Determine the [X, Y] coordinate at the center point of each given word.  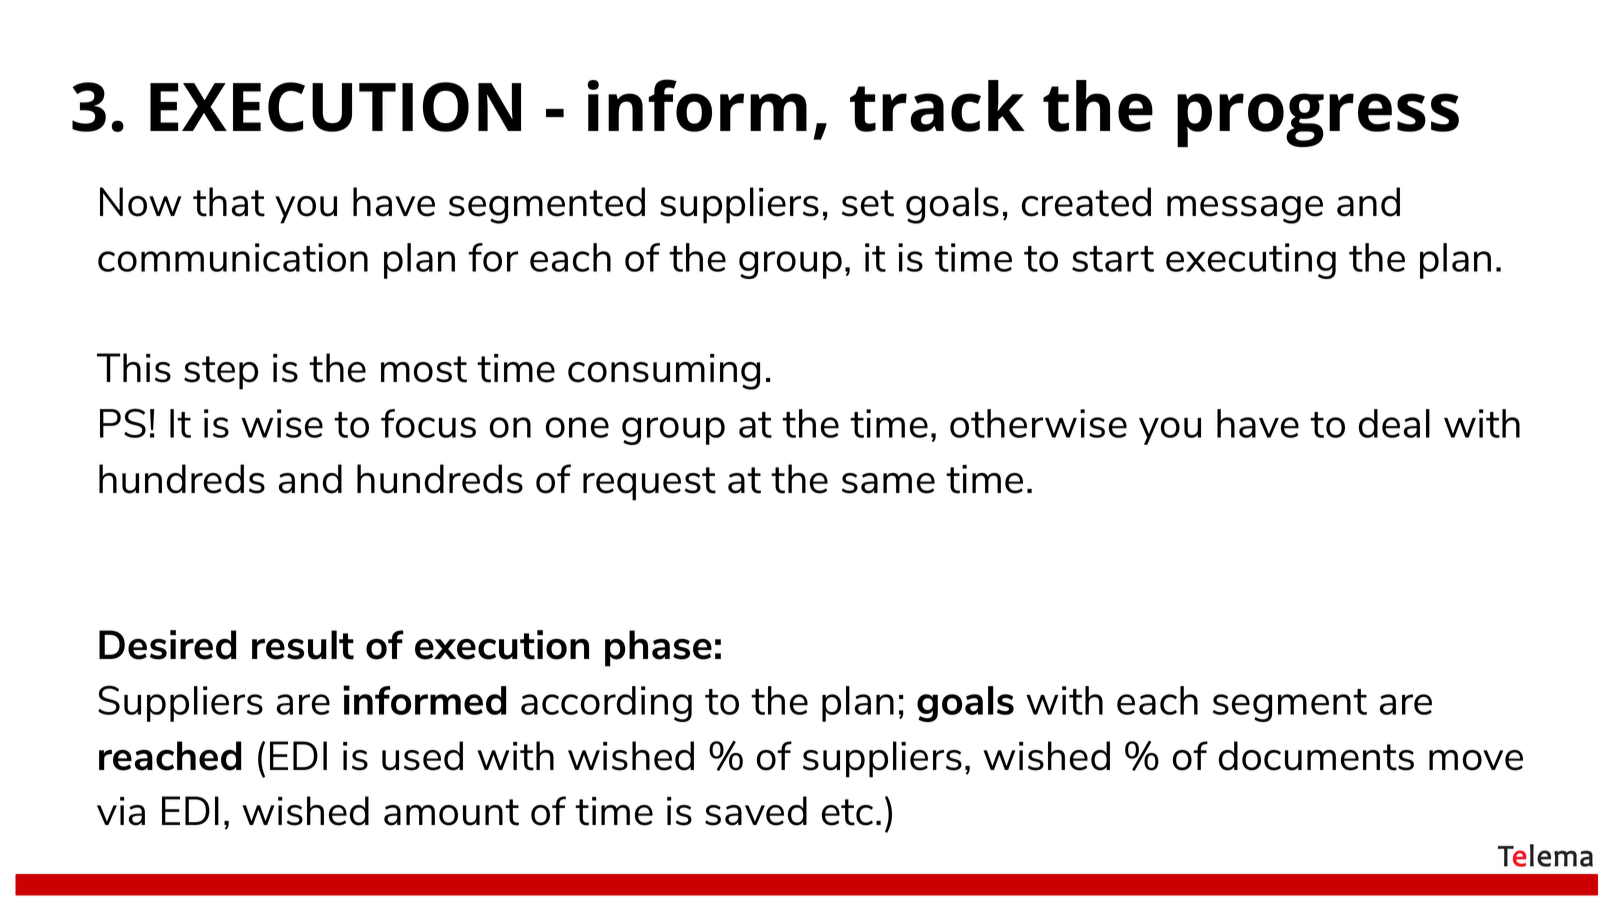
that [229, 202]
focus [428, 423]
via [121, 811]
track [937, 106]
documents [1316, 756]
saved [756, 811]
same [888, 483]
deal [1394, 423]
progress [1318, 120]
